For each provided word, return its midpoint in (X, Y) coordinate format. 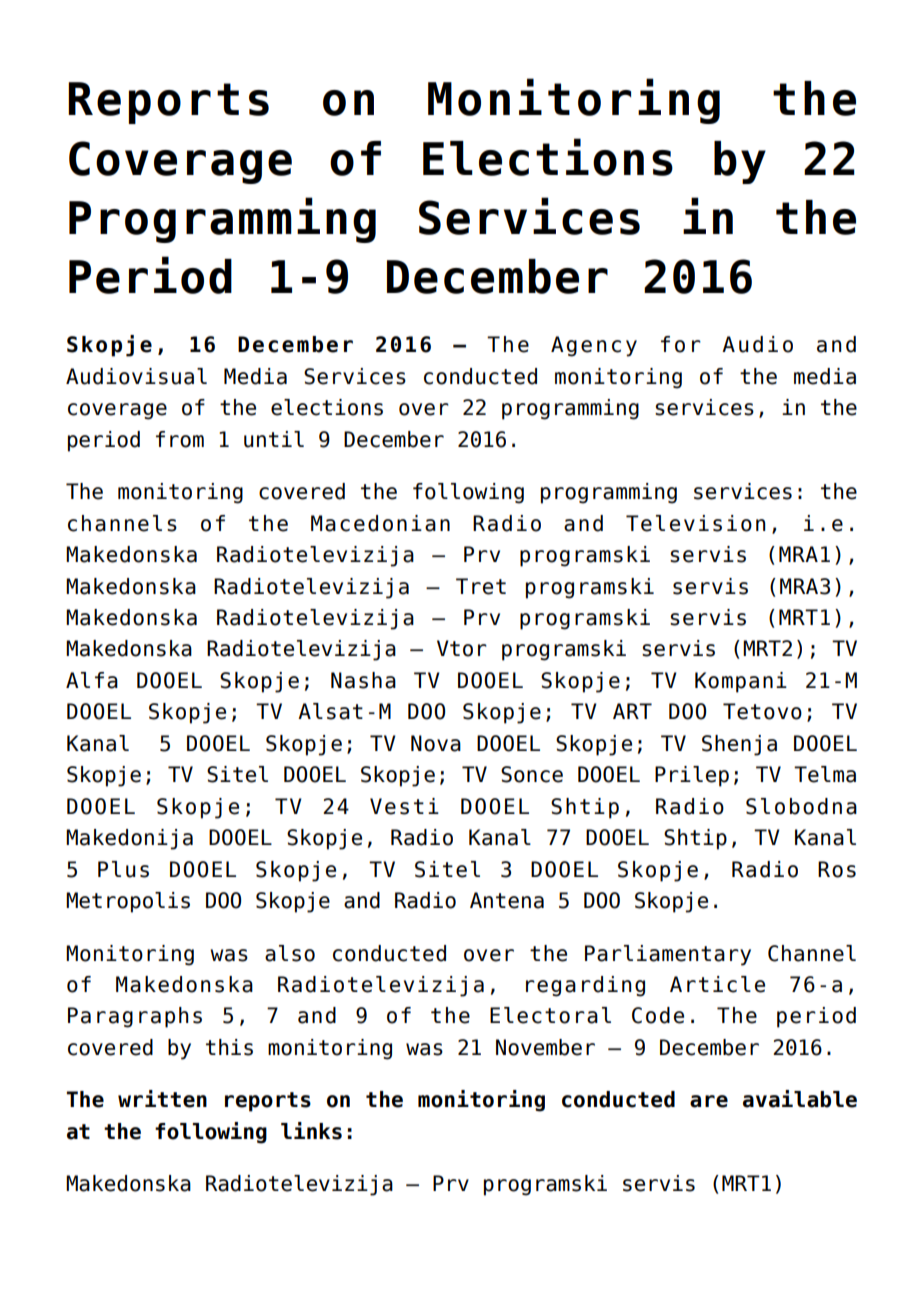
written (162, 1099)
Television (696, 523)
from (180, 439)
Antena (507, 900)
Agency (594, 346)
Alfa (92, 680)
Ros (837, 869)
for (681, 344)
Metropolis (128, 902)
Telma (825, 774)
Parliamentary (668, 955)
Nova (436, 743)
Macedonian (380, 523)
